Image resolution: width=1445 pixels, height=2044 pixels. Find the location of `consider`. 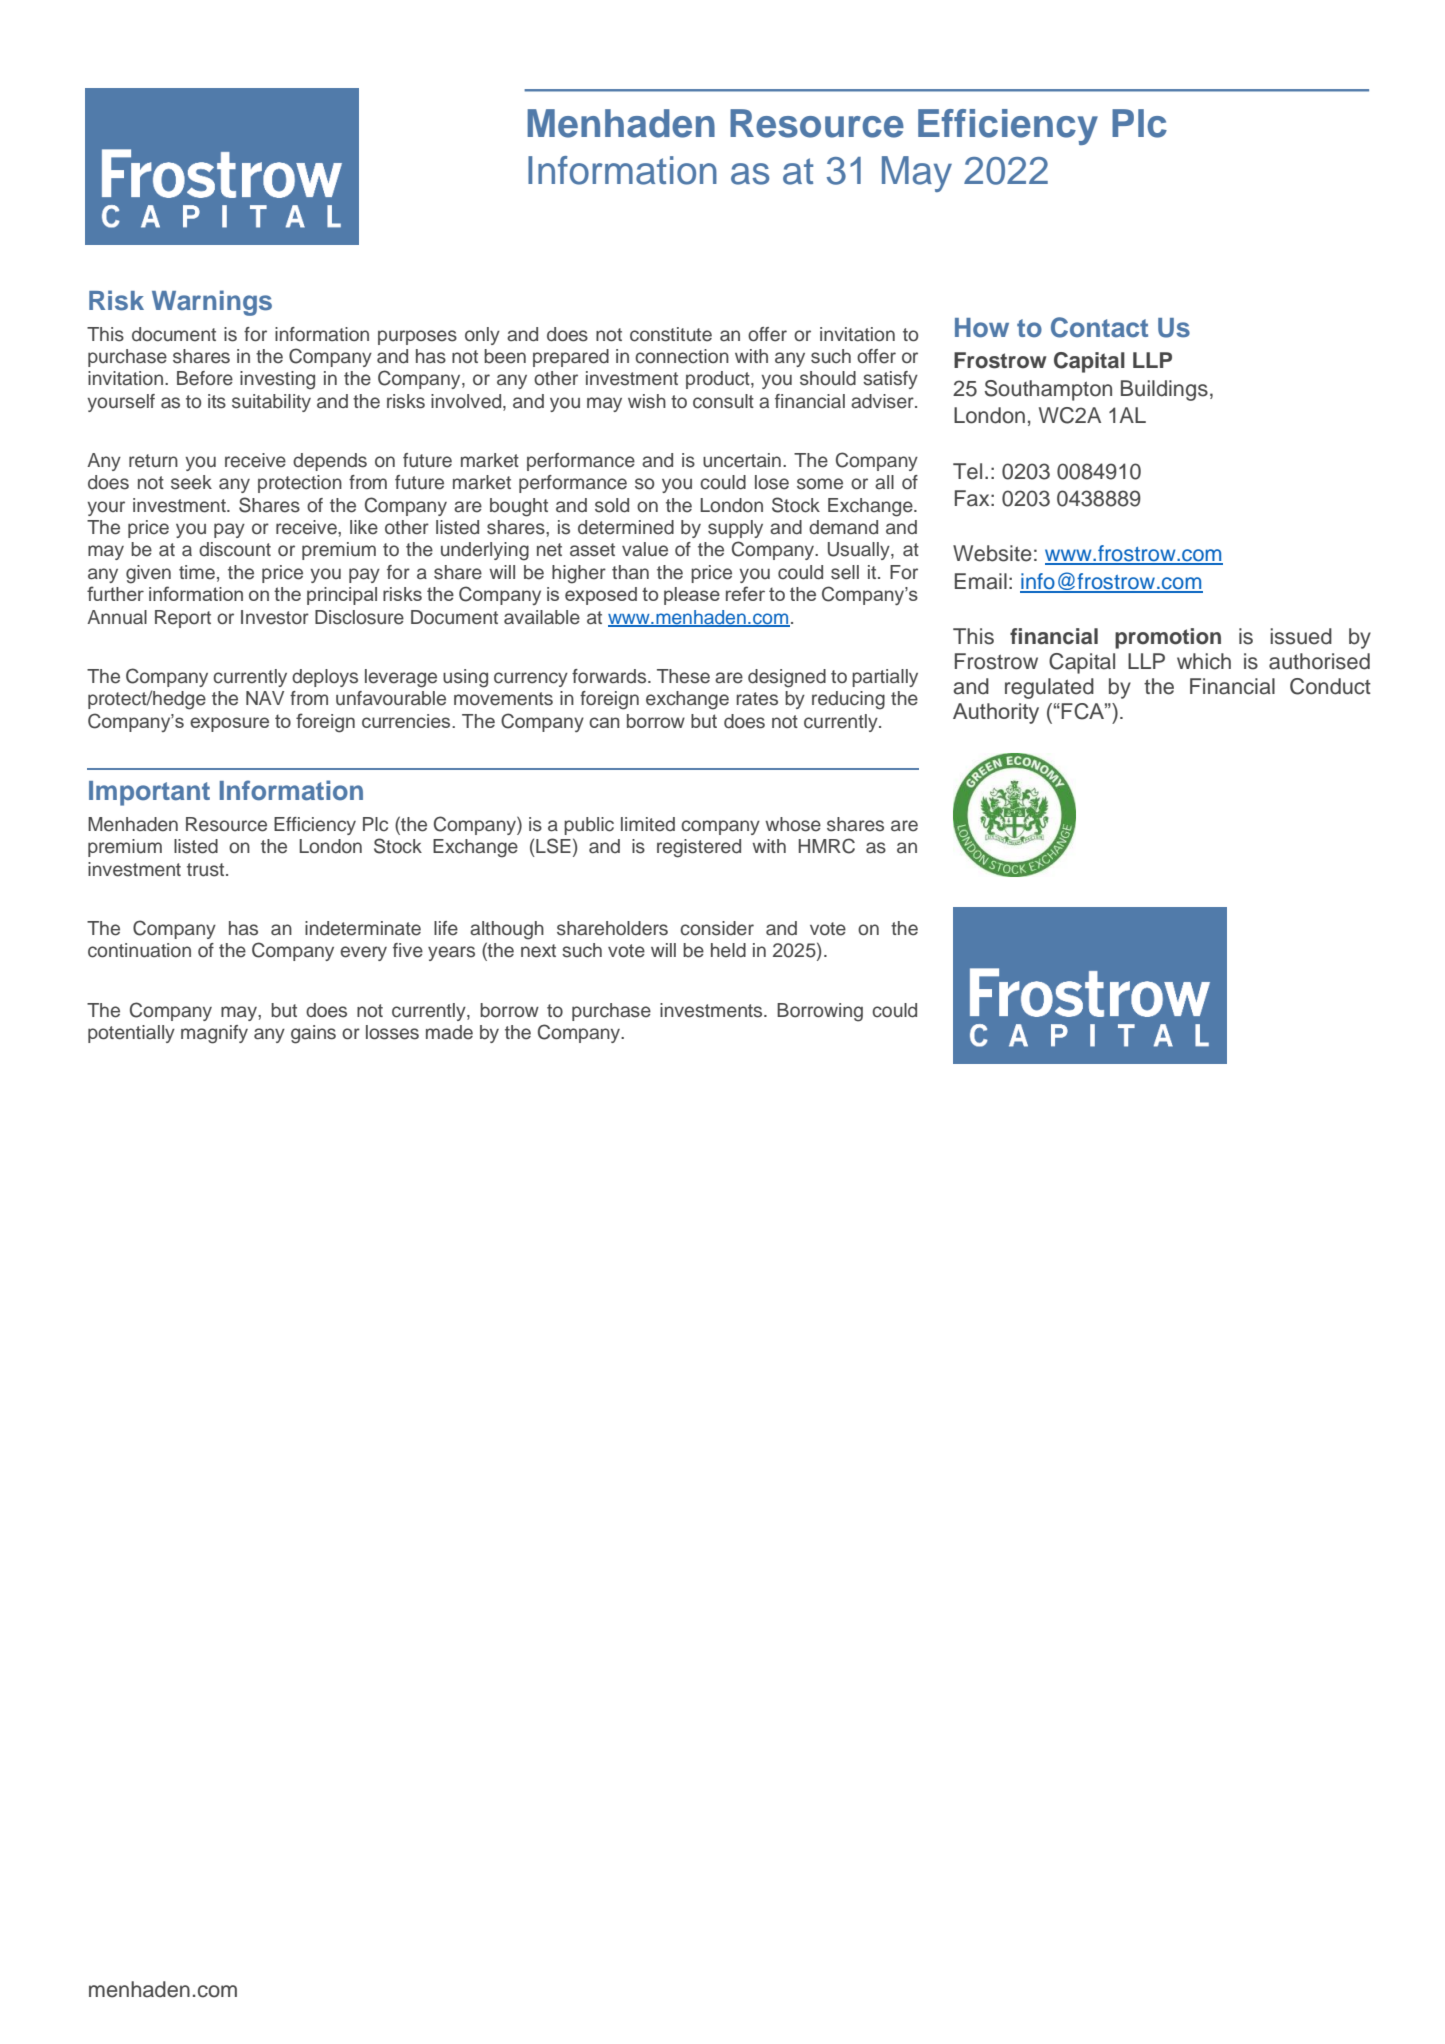

consider is located at coordinates (717, 928).
